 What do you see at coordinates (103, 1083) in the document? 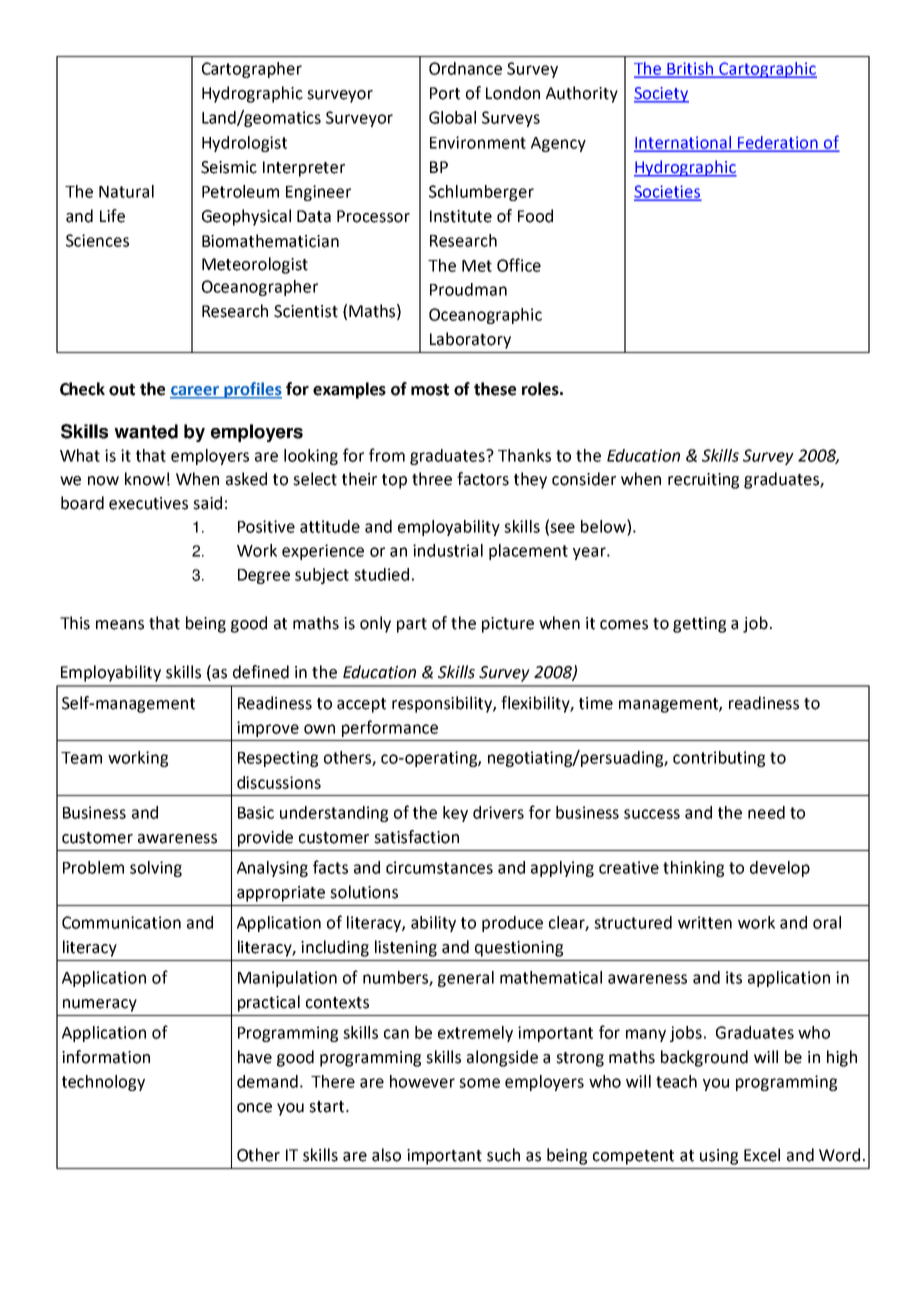
I see `technology` at bounding box center [103, 1083].
